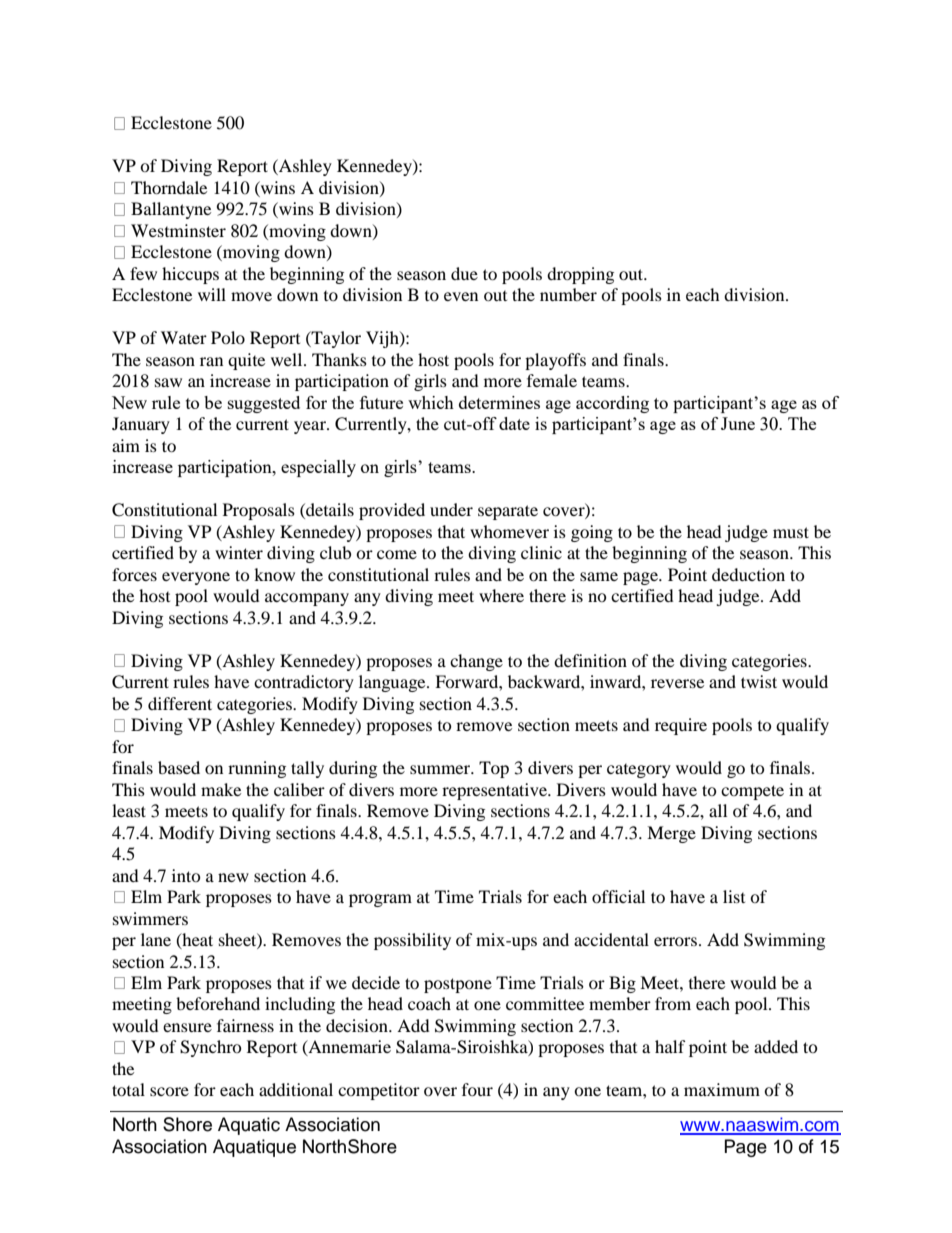 This document has height=1233, width=952. I want to click on January, so click(141, 425).
